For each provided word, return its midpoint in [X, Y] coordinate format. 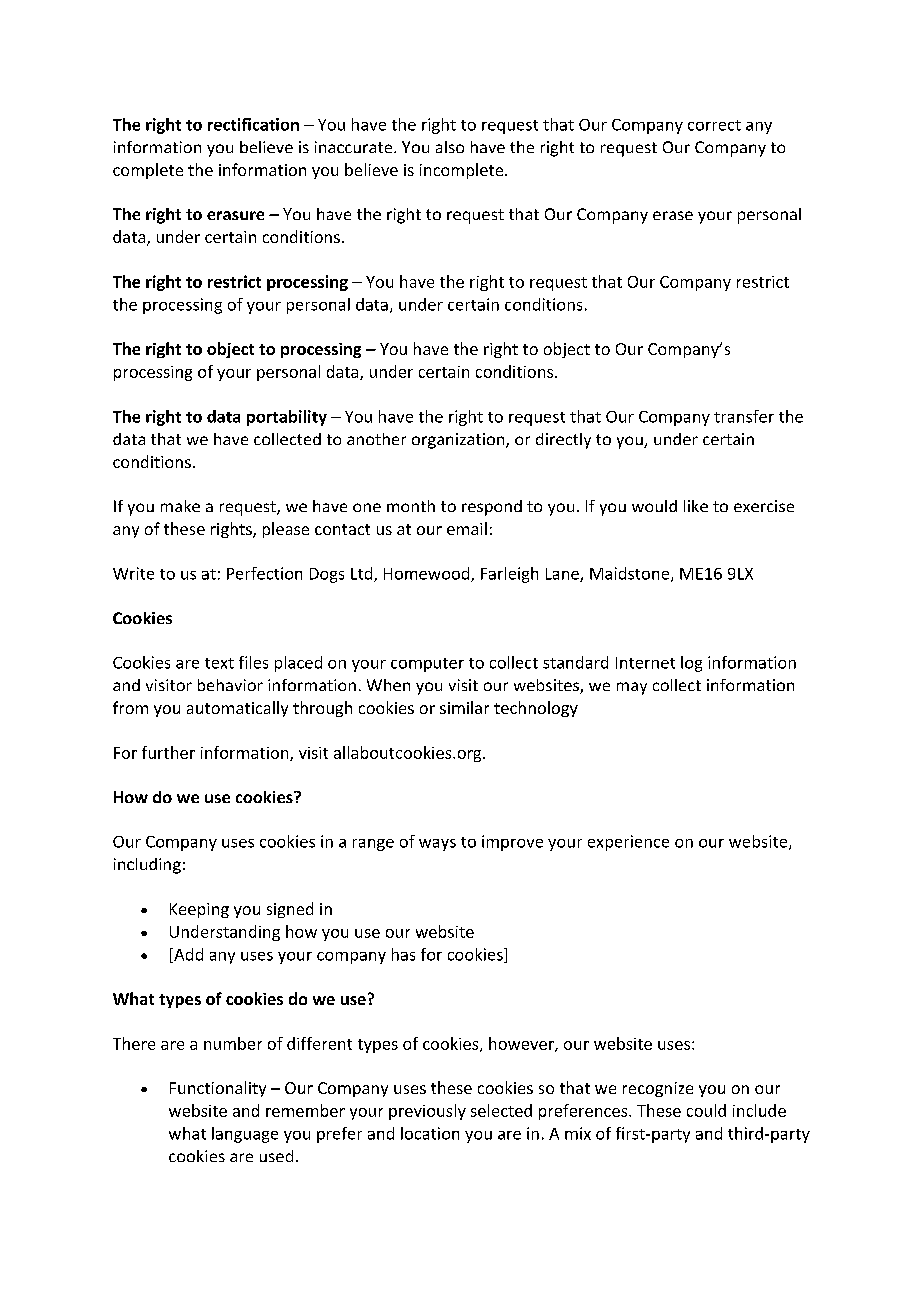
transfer [744, 416]
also [450, 147]
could [706, 1110]
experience [628, 843]
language [245, 1135]
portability [287, 418]
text [219, 663]
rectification [253, 124]
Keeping [199, 910]
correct [714, 125]
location [430, 1133]
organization [459, 441]
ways [437, 845]
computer [427, 665]
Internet [645, 663]
